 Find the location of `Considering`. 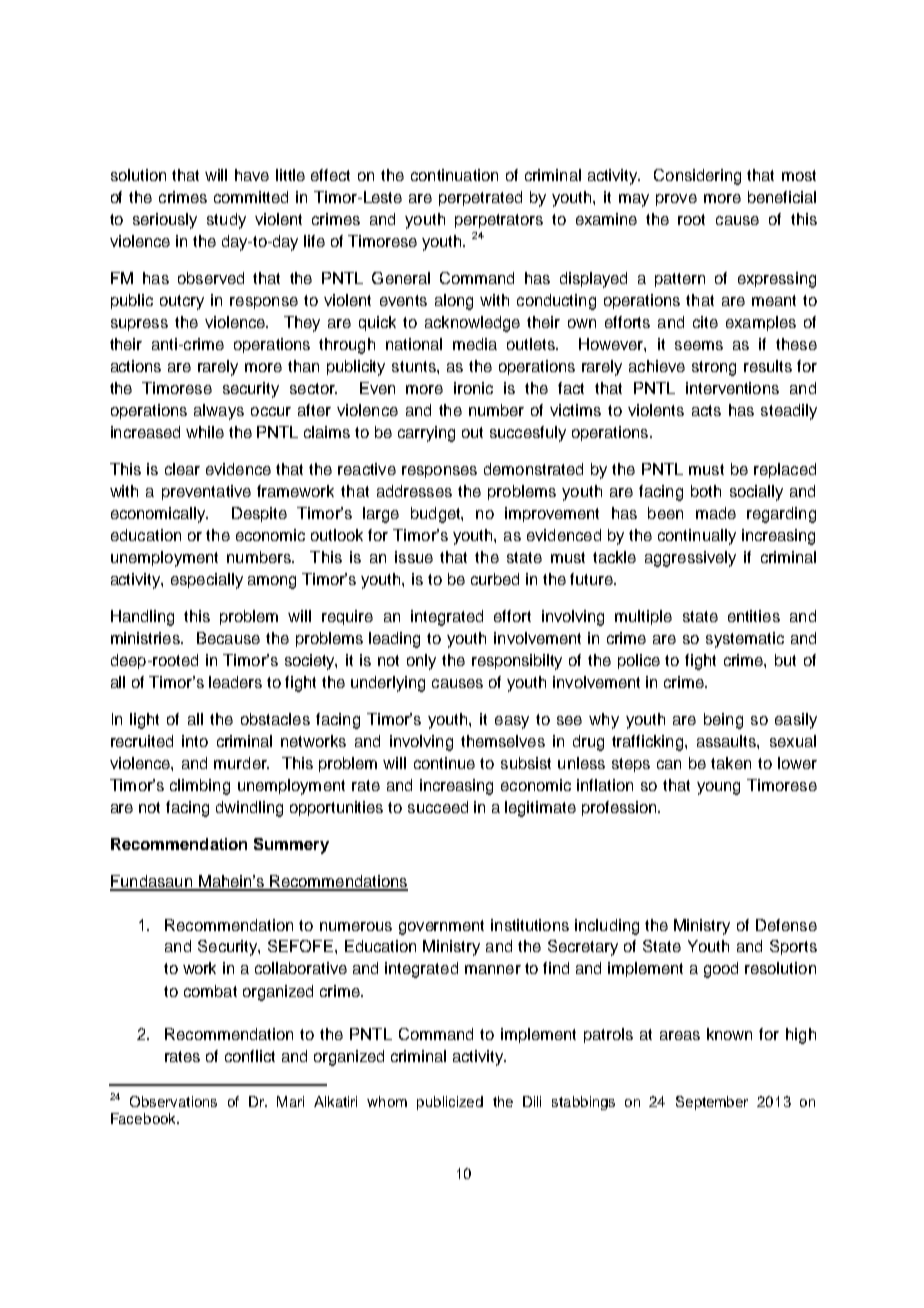

Considering is located at coordinates (697, 177).
